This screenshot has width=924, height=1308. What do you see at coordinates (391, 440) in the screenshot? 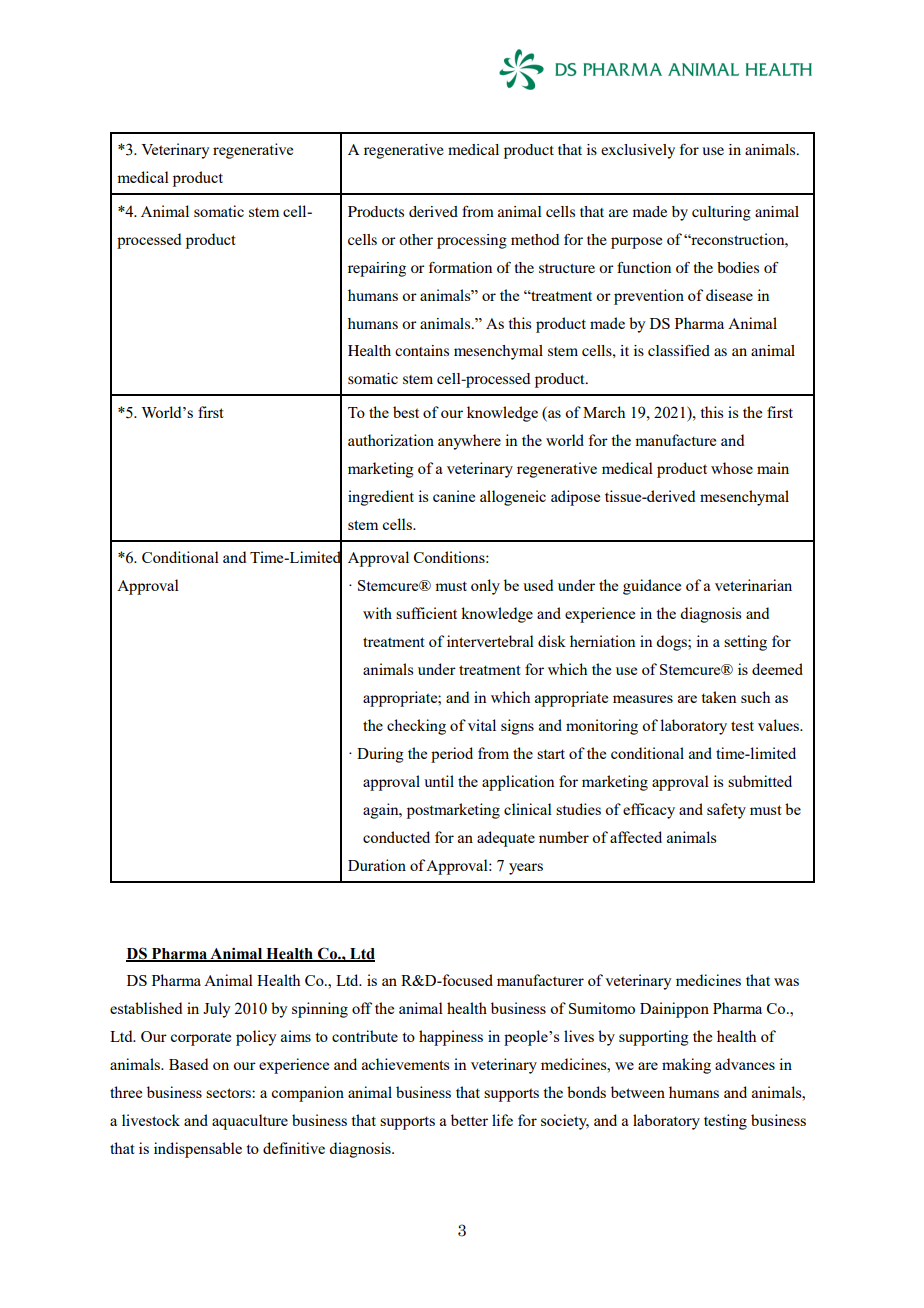
I see `authorization` at bounding box center [391, 440].
